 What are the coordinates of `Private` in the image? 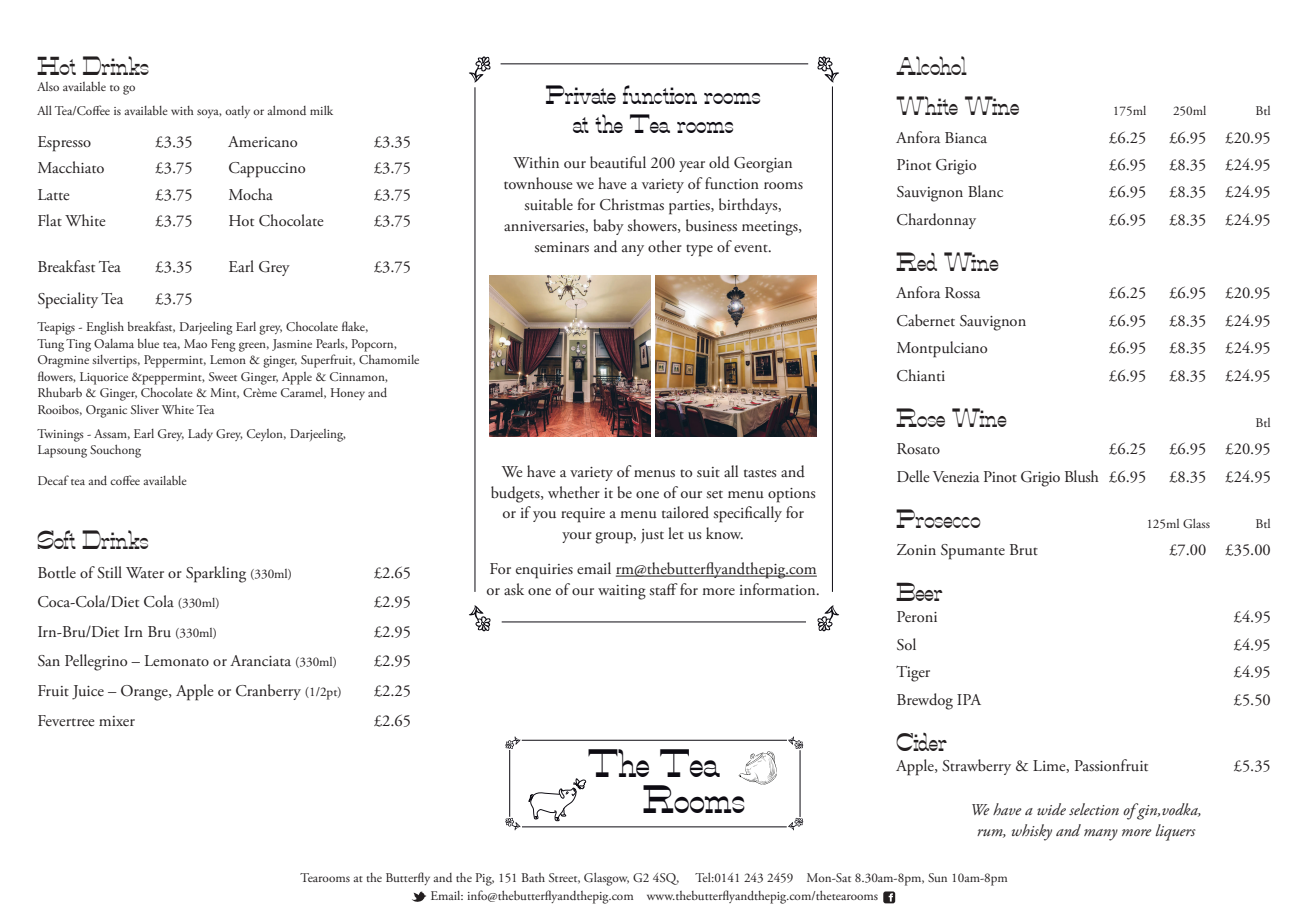 It's located at (581, 94).
